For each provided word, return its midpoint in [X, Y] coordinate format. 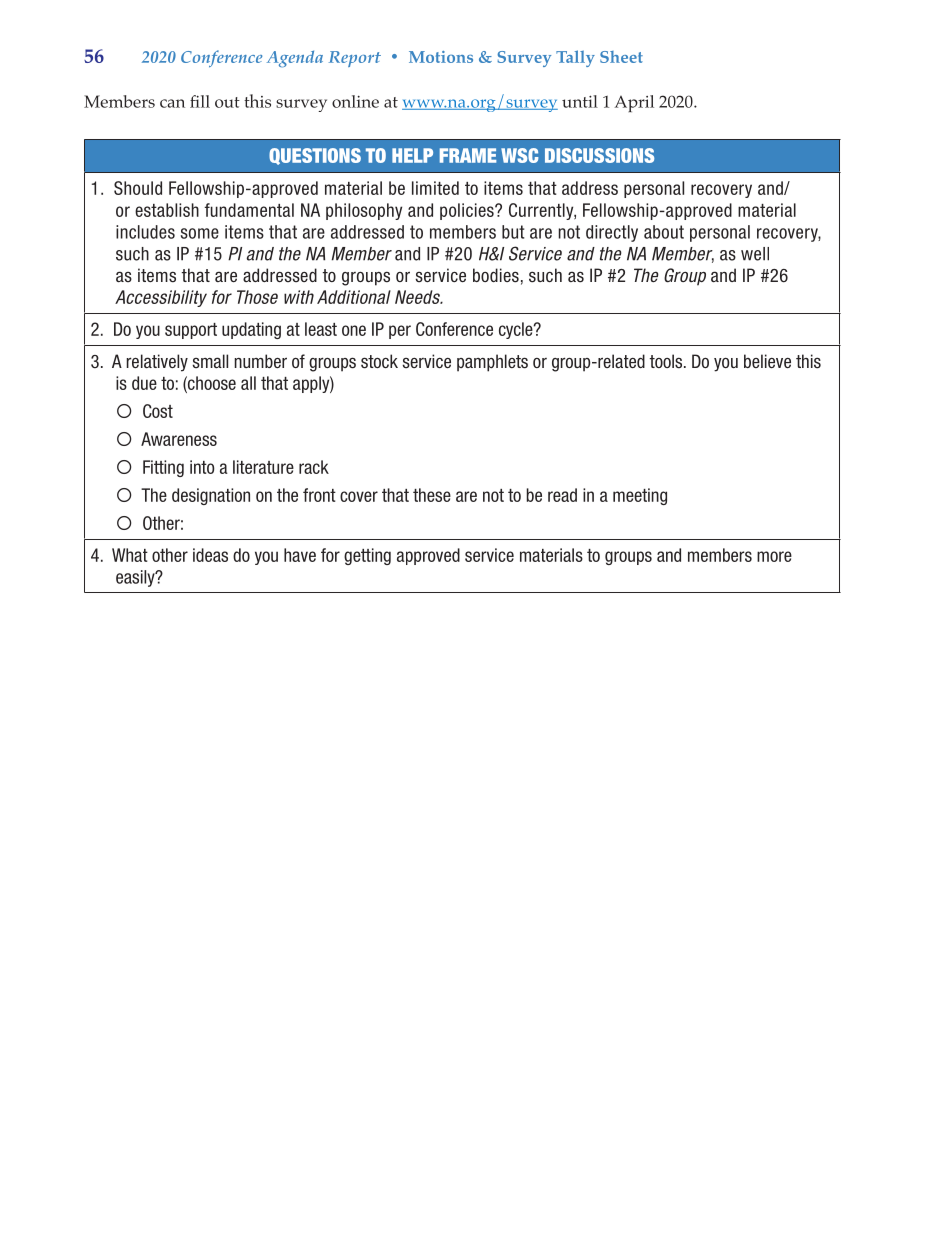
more [774, 556]
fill [200, 101]
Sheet [621, 57]
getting [367, 556]
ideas [210, 555]
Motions [441, 57]
